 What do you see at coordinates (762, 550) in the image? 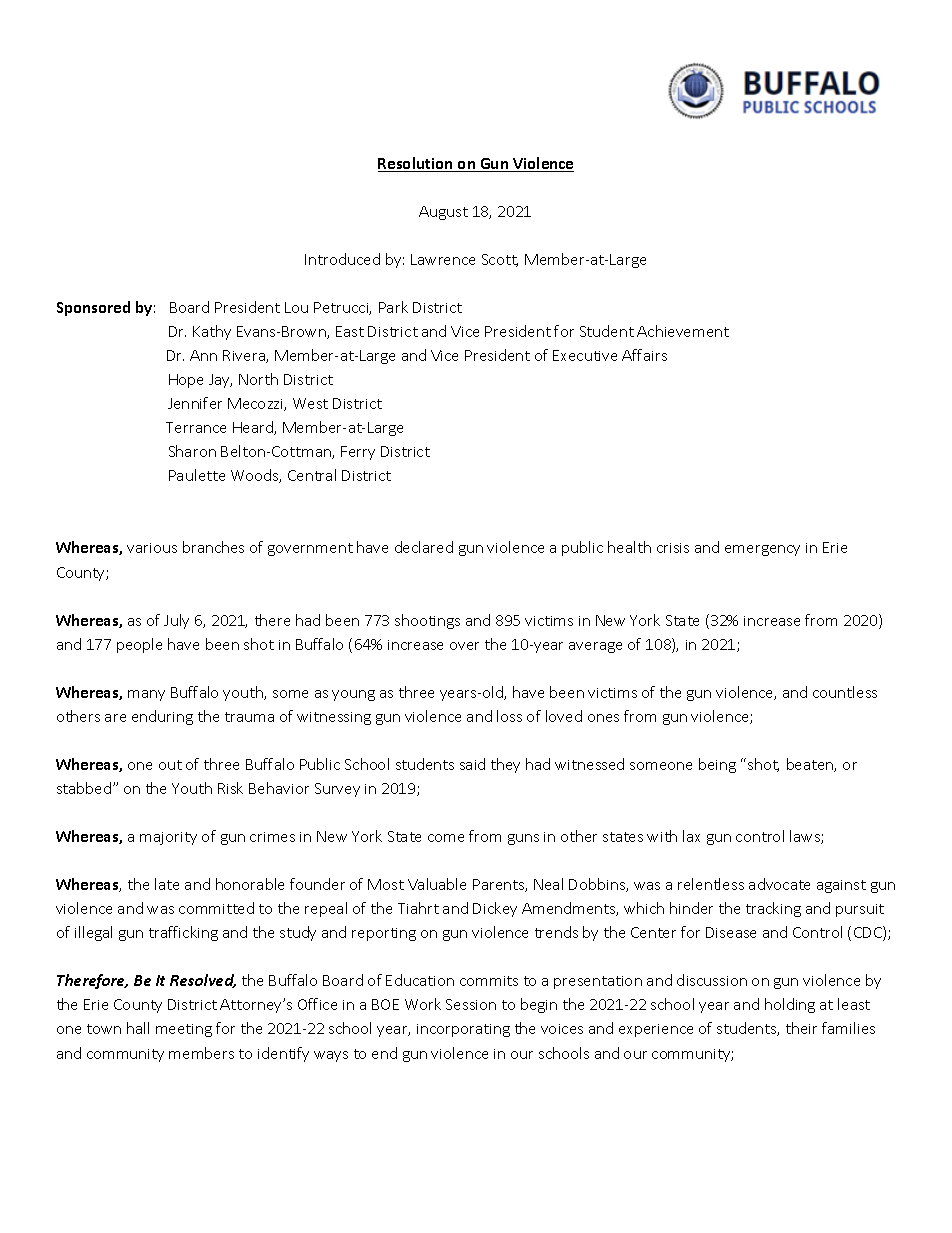
I see `emergency` at bounding box center [762, 550].
